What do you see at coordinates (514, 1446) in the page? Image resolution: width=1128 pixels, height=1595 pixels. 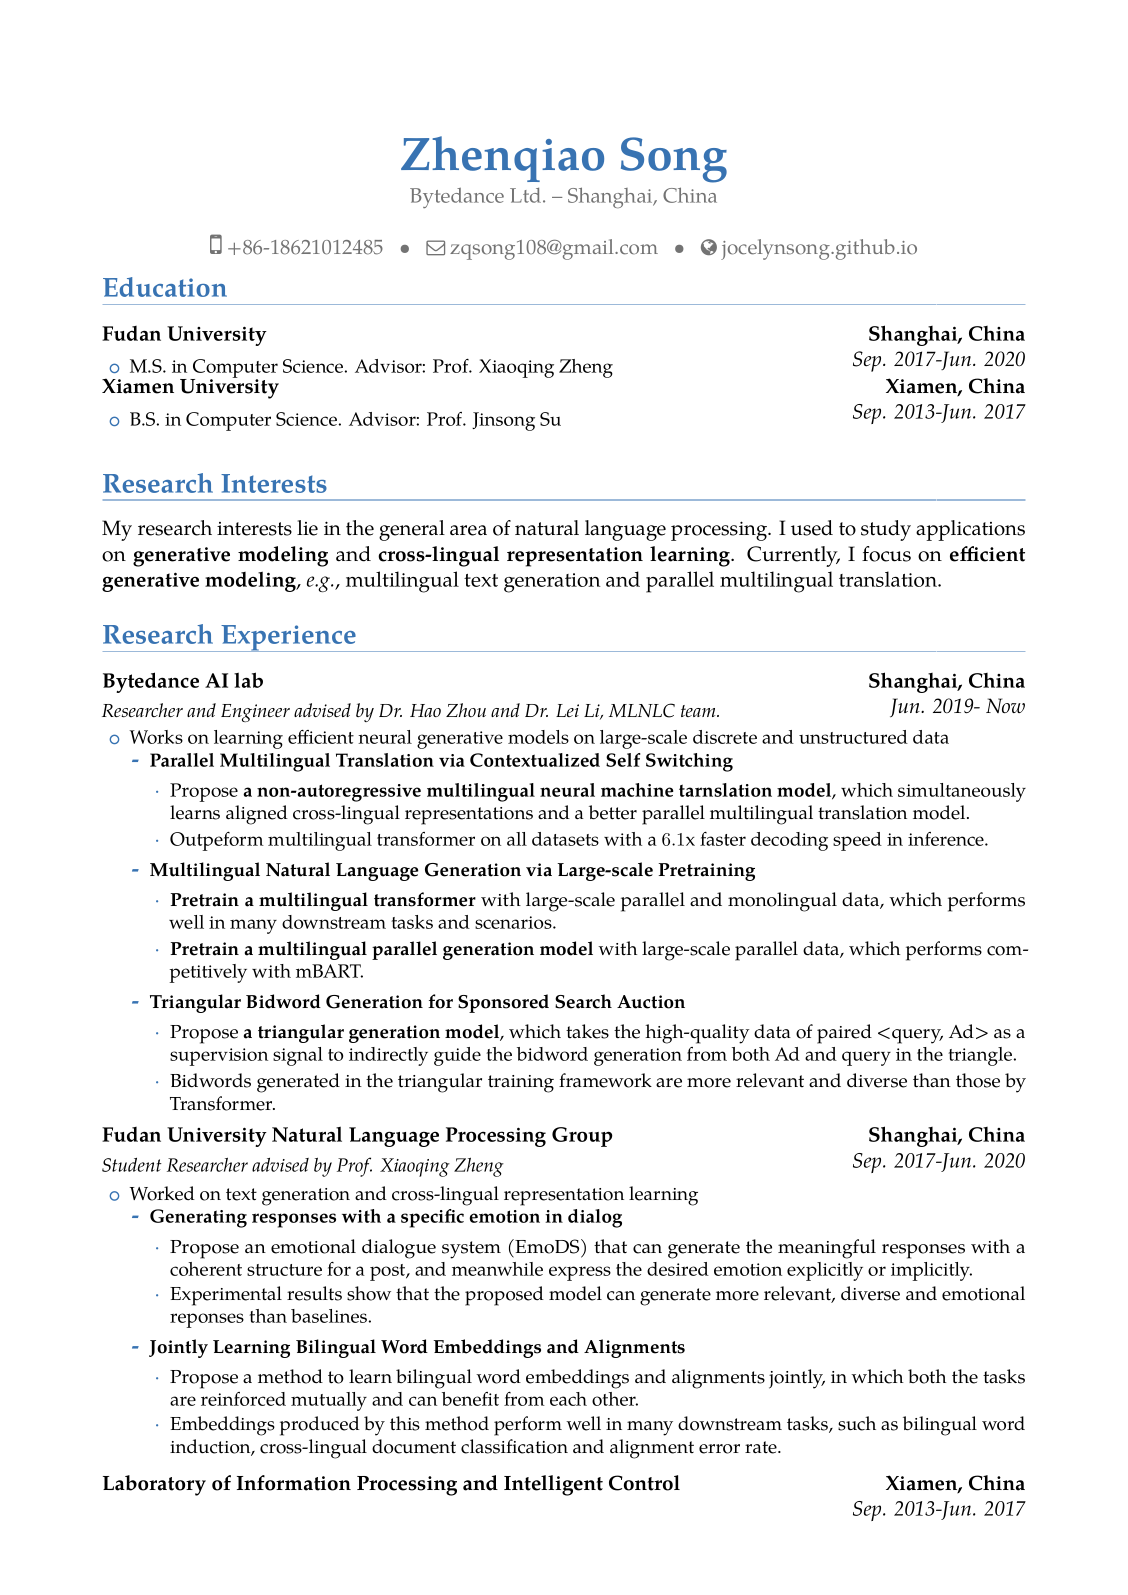 I see `classification` at bounding box center [514, 1446].
